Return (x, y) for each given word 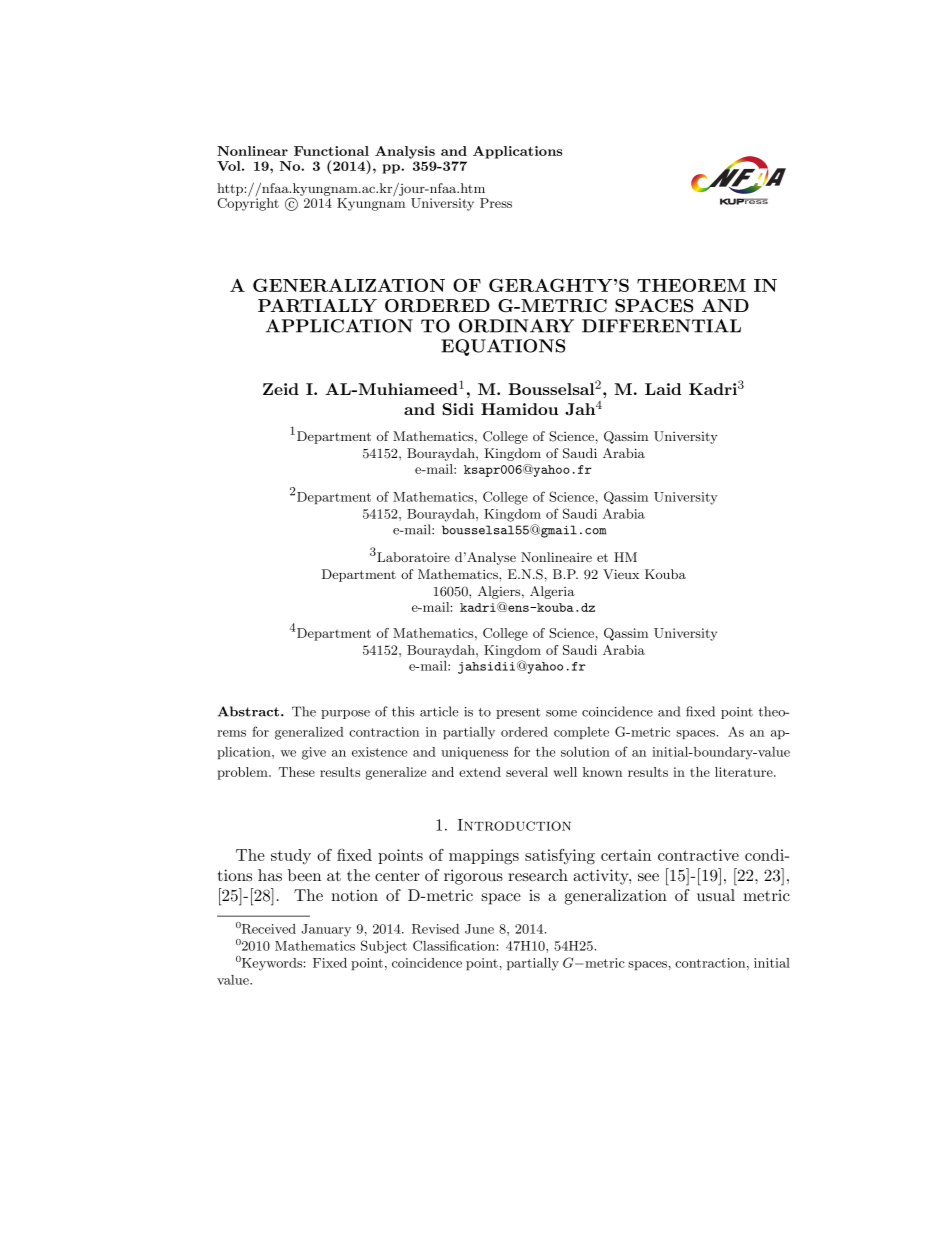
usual (716, 895)
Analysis (405, 152)
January (326, 930)
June (479, 929)
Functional (331, 151)
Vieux (621, 574)
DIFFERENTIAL (661, 326)
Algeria (552, 592)
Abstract (250, 711)
